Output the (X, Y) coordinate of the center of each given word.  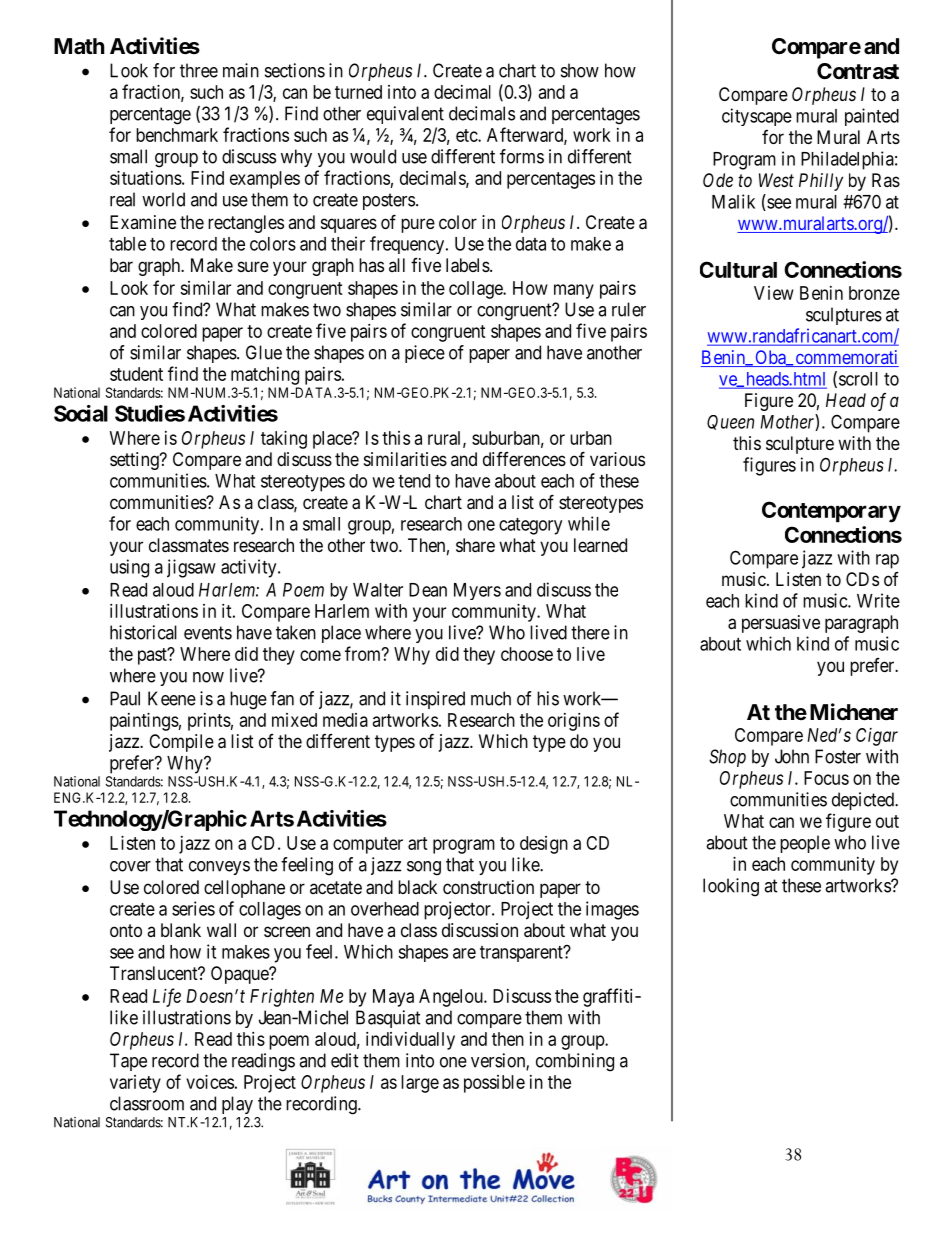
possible (494, 1084)
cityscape (757, 117)
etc (467, 135)
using (129, 568)
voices (210, 1082)
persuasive (781, 624)
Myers (477, 591)
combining (575, 1062)
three (199, 70)
